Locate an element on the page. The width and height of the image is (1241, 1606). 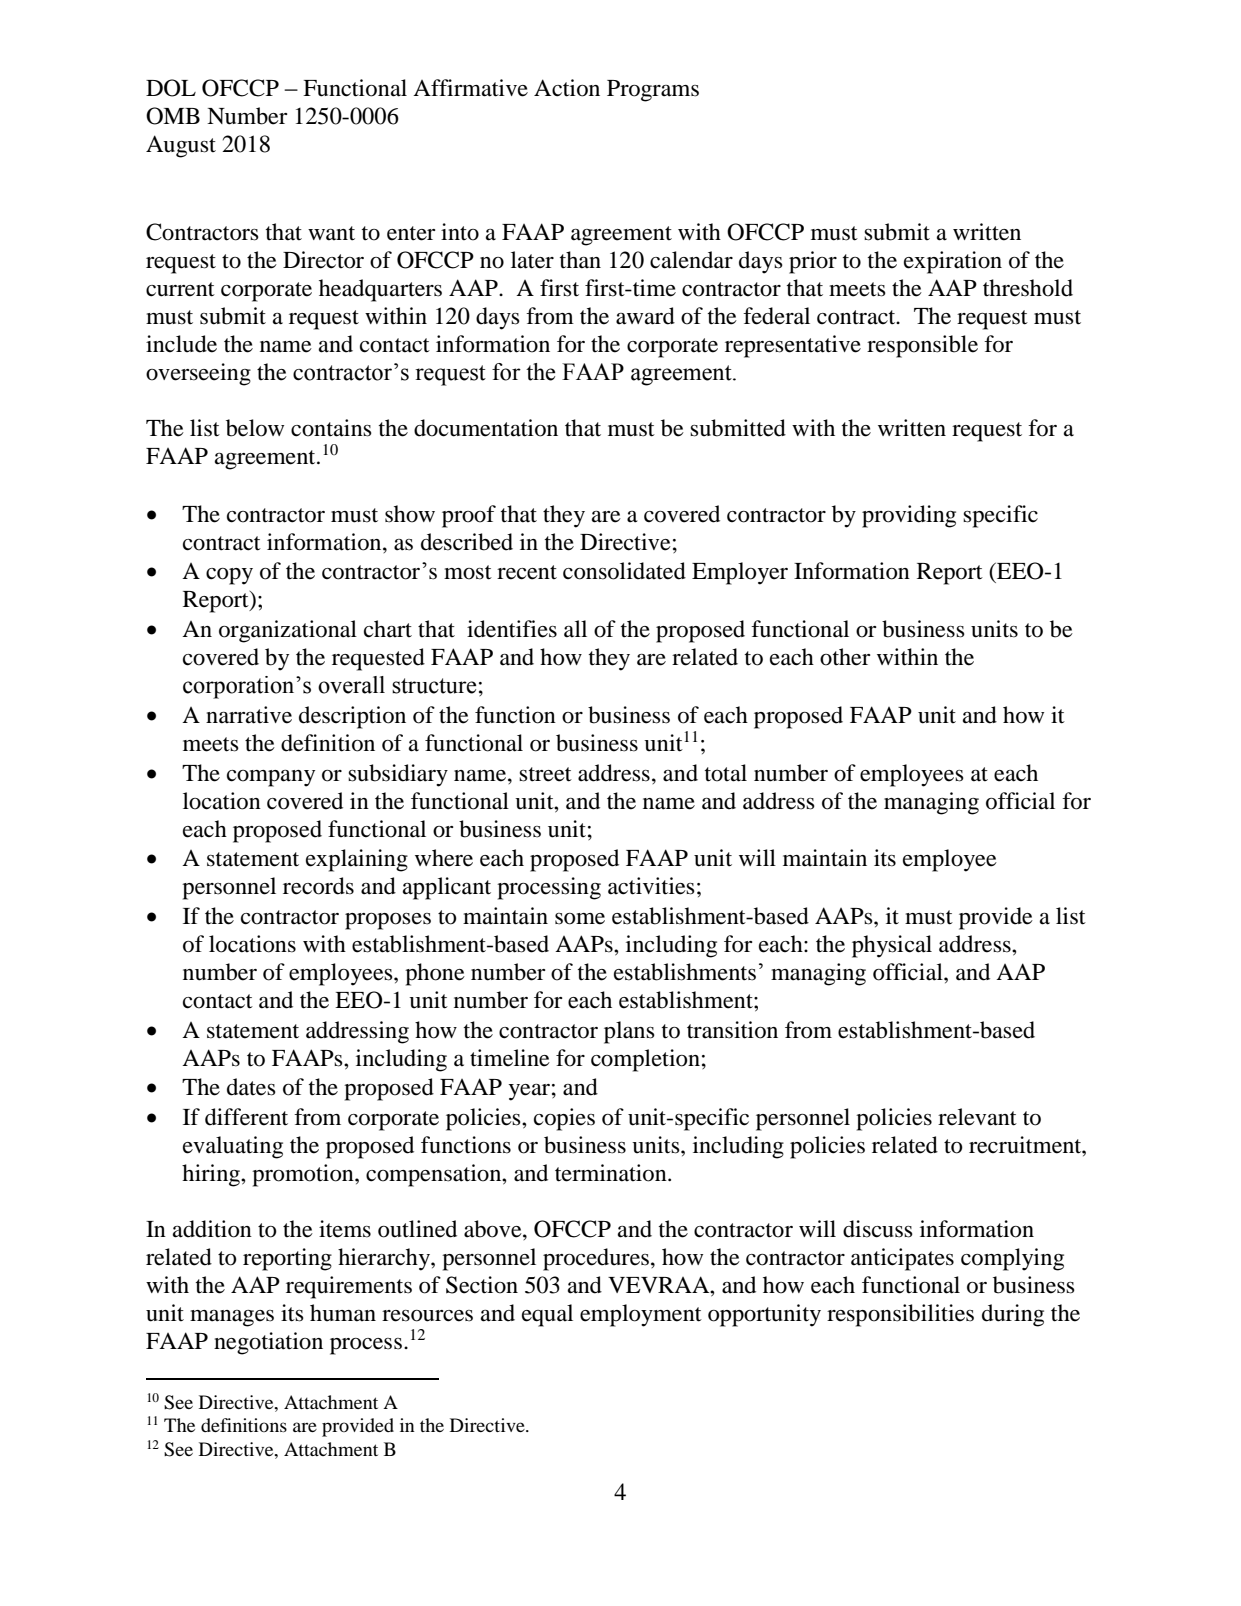
manages is located at coordinates (232, 1318).
